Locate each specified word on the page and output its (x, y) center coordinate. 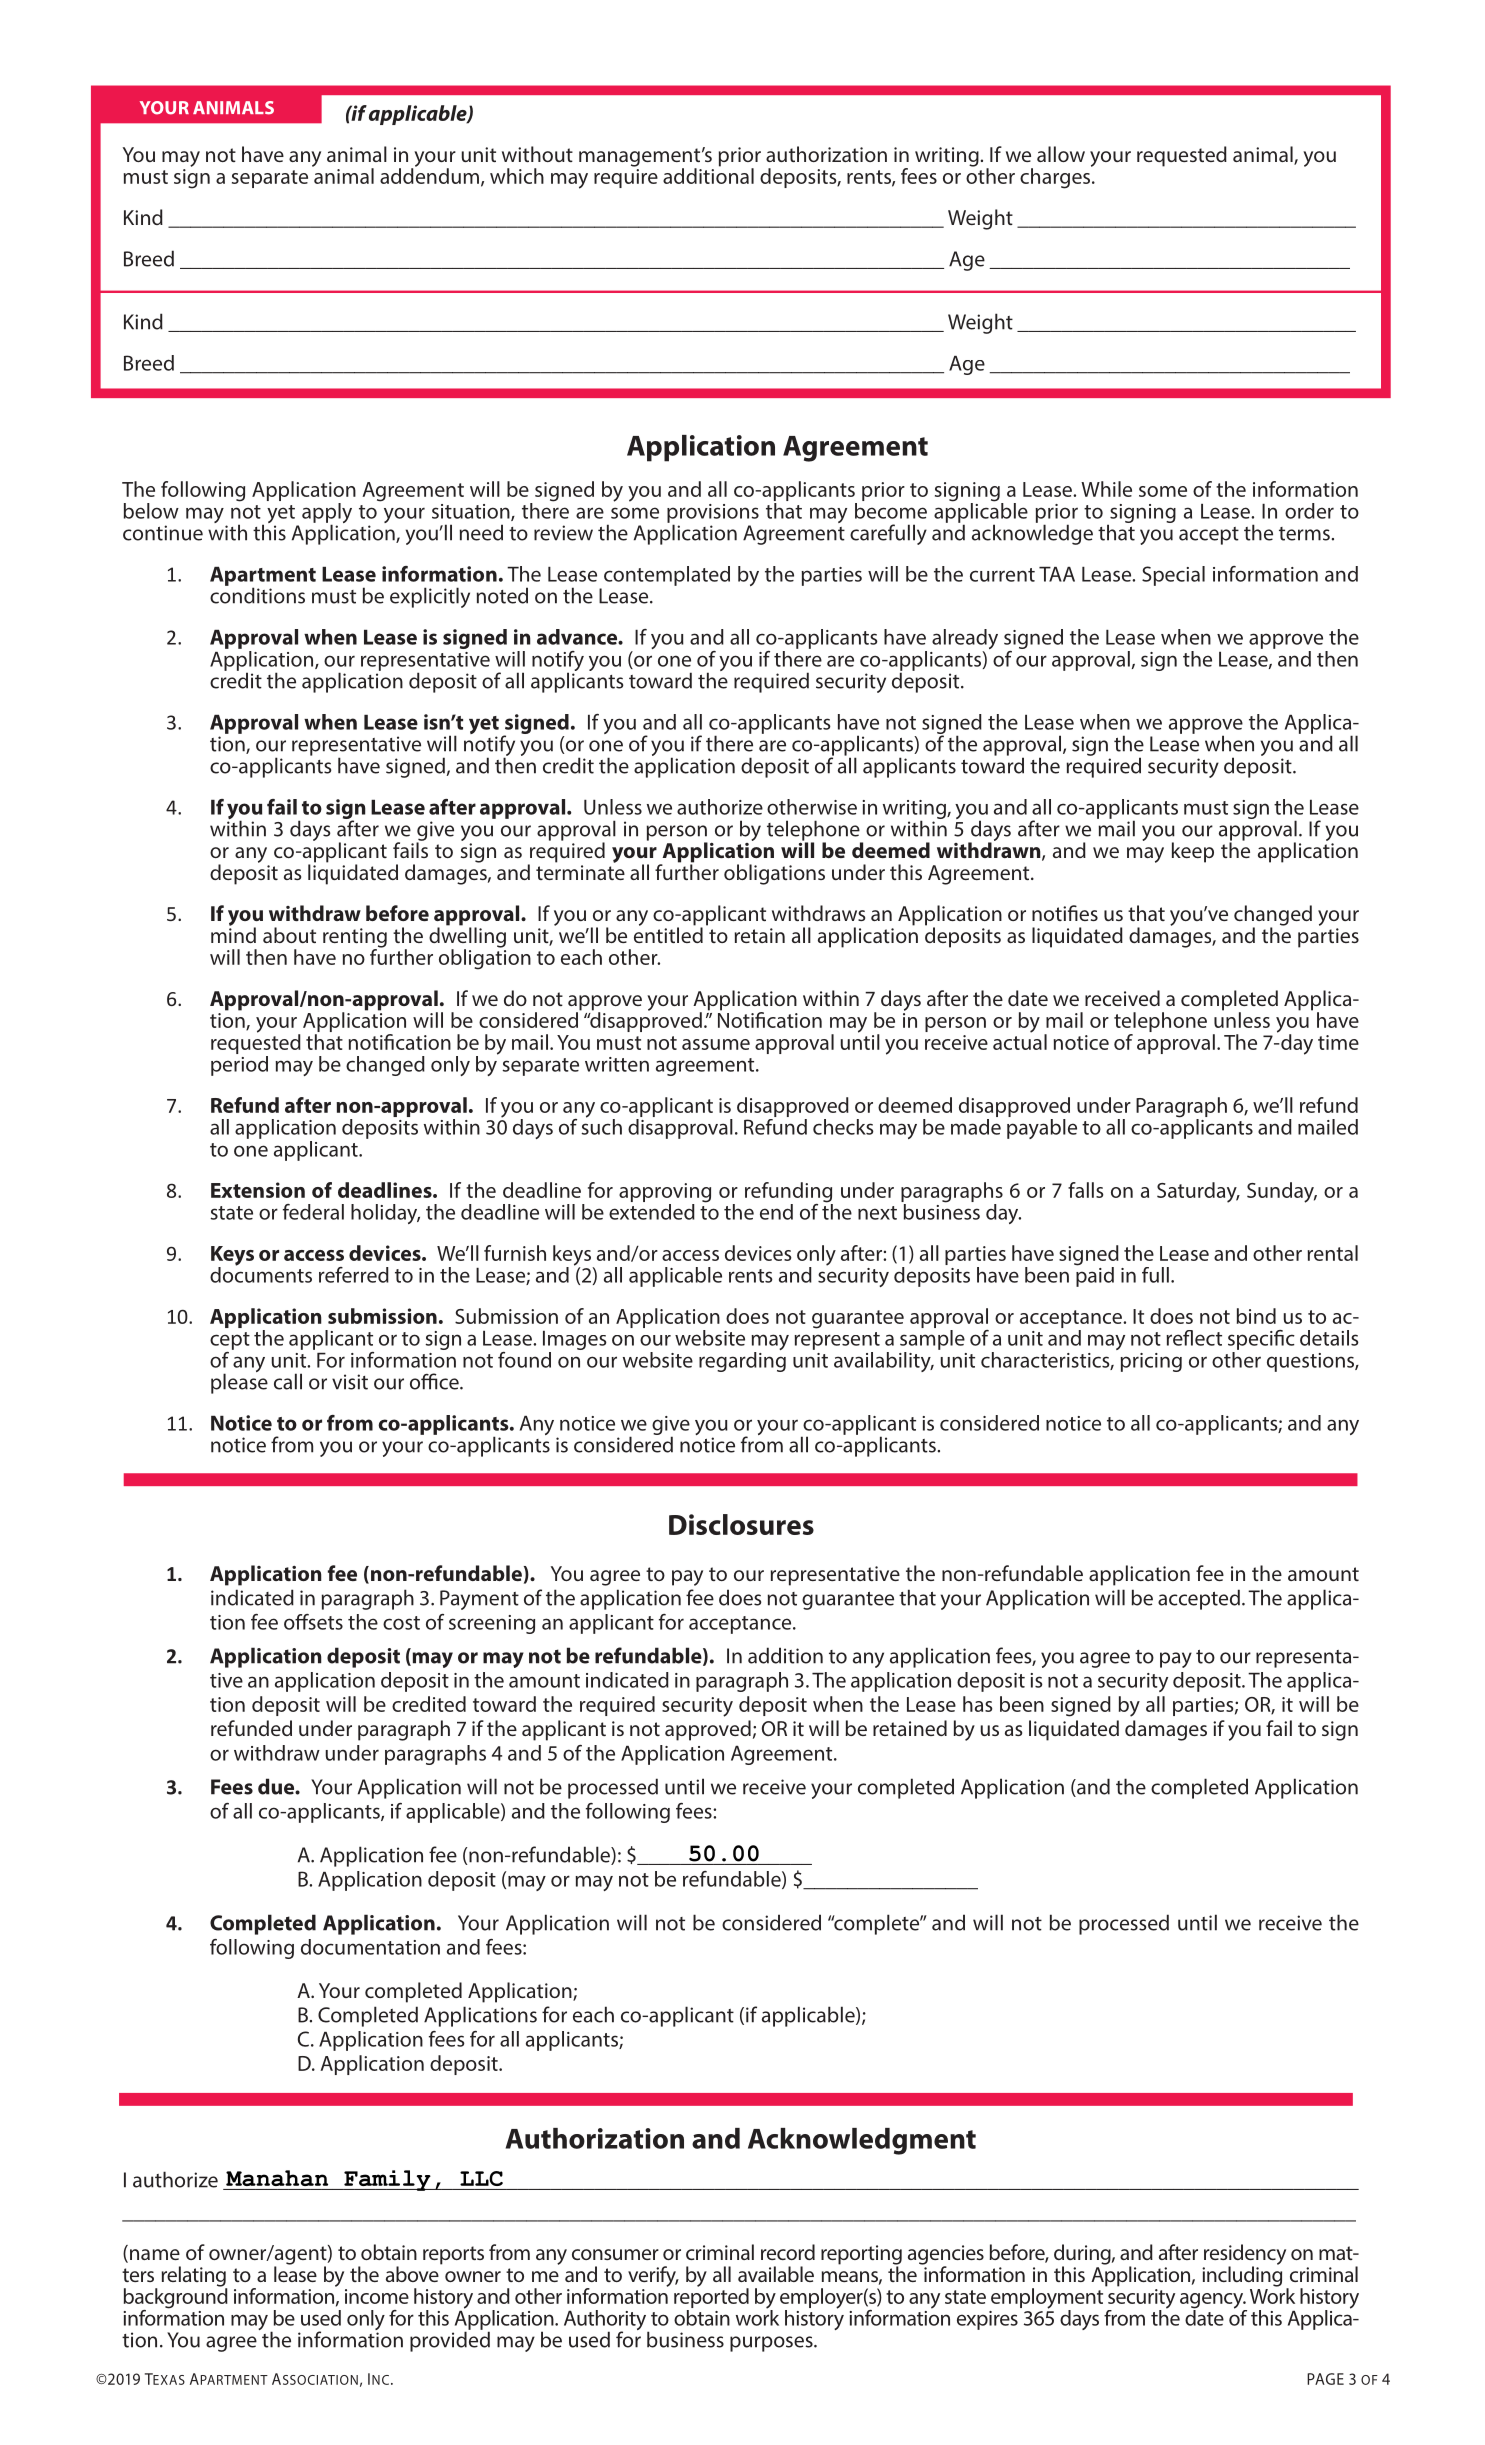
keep (1193, 852)
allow (1061, 154)
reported (711, 2297)
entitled (668, 934)
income (377, 2296)
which (517, 176)
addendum (429, 175)
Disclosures (741, 1524)
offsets (313, 1622)
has (978, 1704)
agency (1213, 2302)
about (289, 935)
